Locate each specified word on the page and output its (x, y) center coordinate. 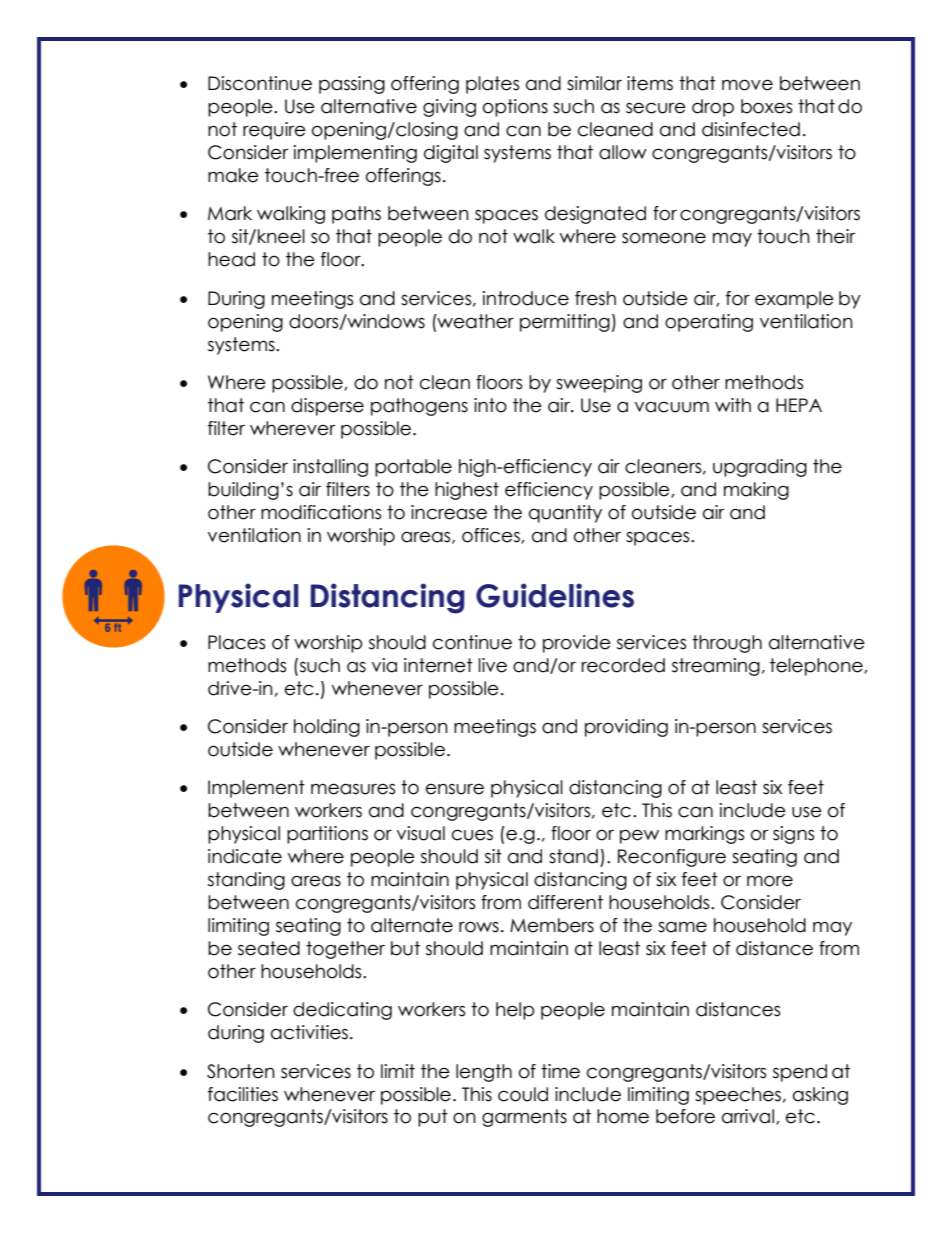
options (515, 108)
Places (236, 642)
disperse (327, 407)
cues (472, 835)
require (274, 131)
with (733, 405)
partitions (327, 835)
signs (793, 835)
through (727, 644)
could (523, 1094)
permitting (565, 323)
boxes (766, 106)
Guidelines (555, 595)
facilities (243, 1094)
